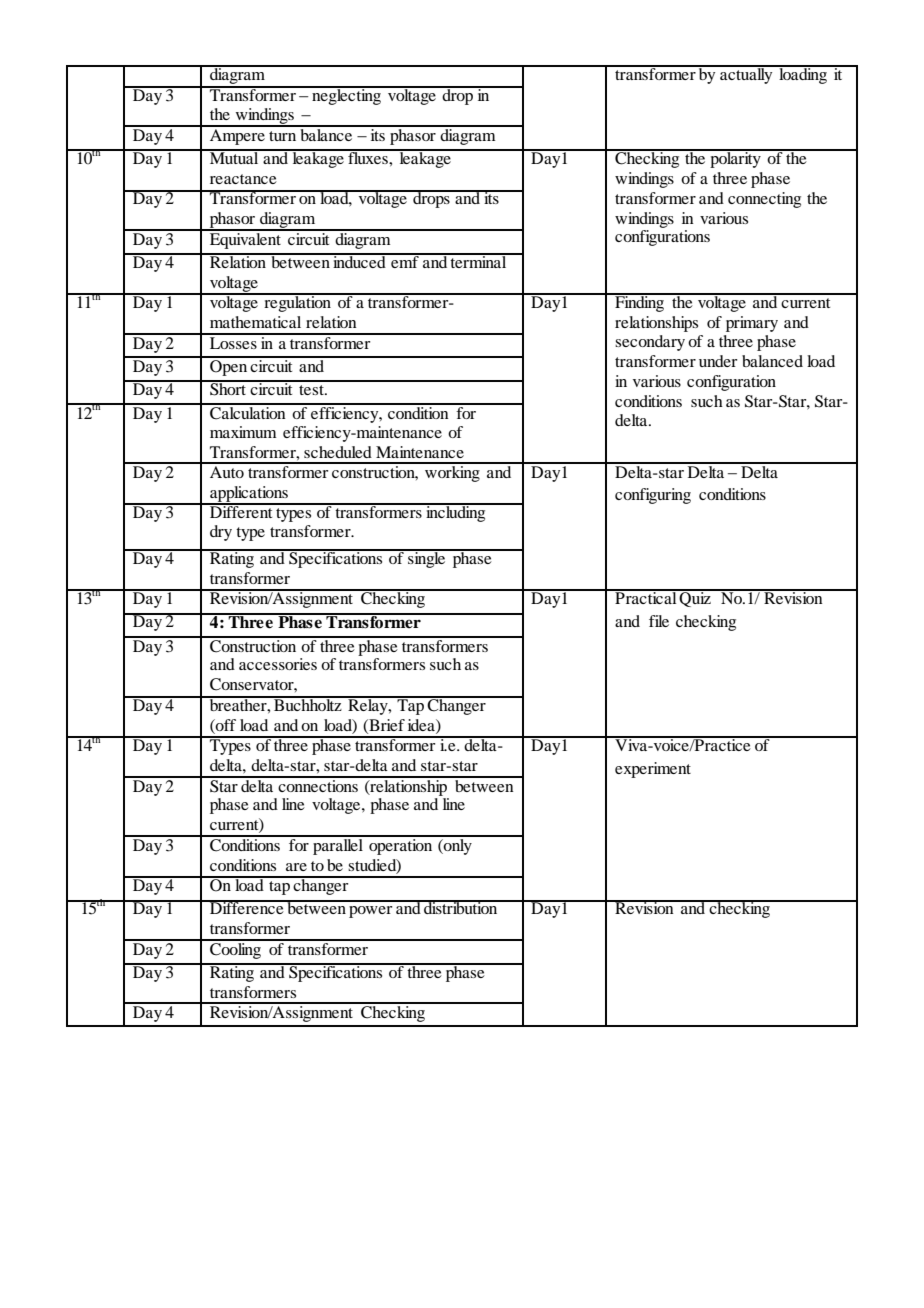 Image resolution: width=924 pixels, height=1308 pixels. Describe the element at coordinates (368, 157) in the screenshot. I see `fluxes` at that location.
